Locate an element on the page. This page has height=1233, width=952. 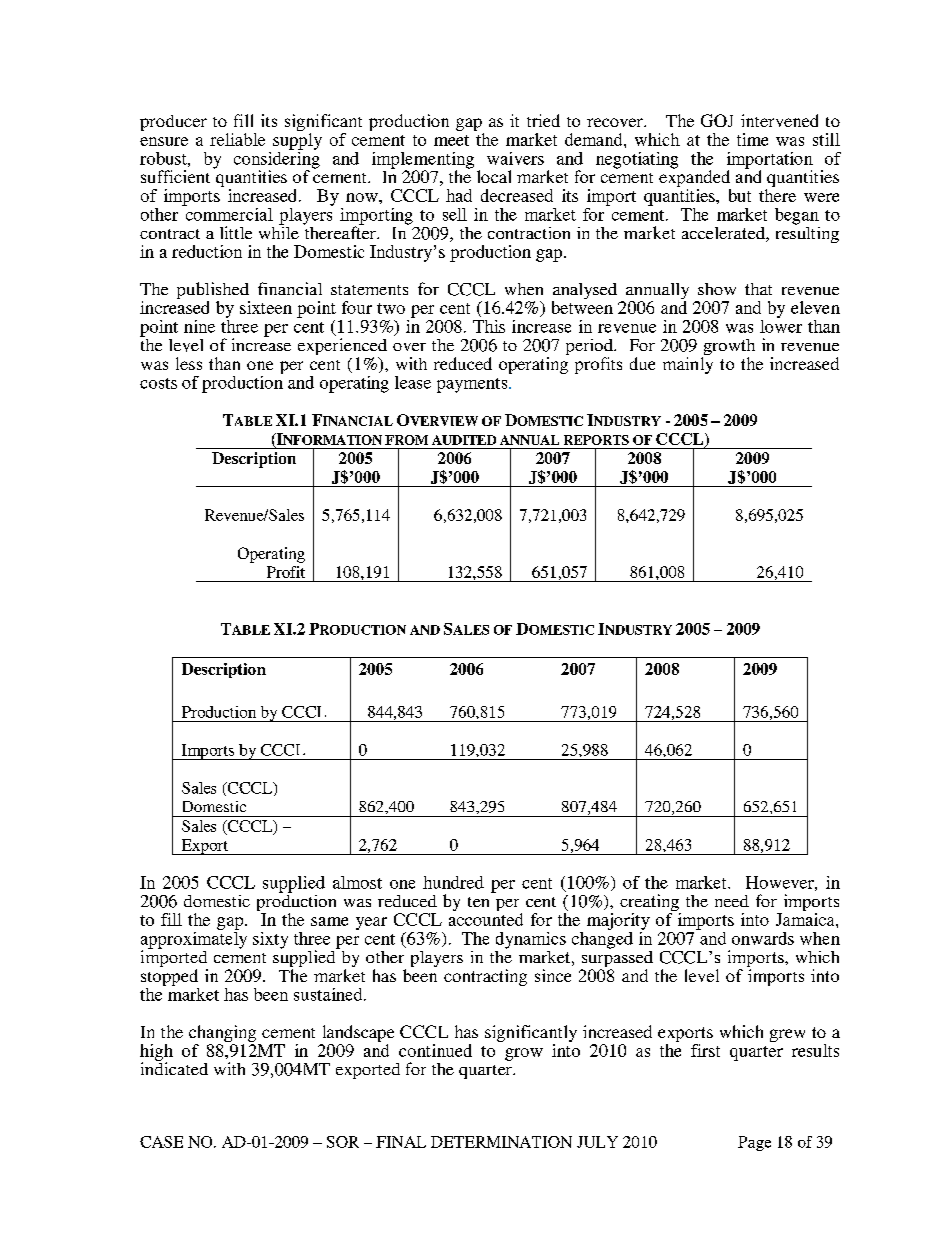
waivers is located at coordinates (515, 158).
